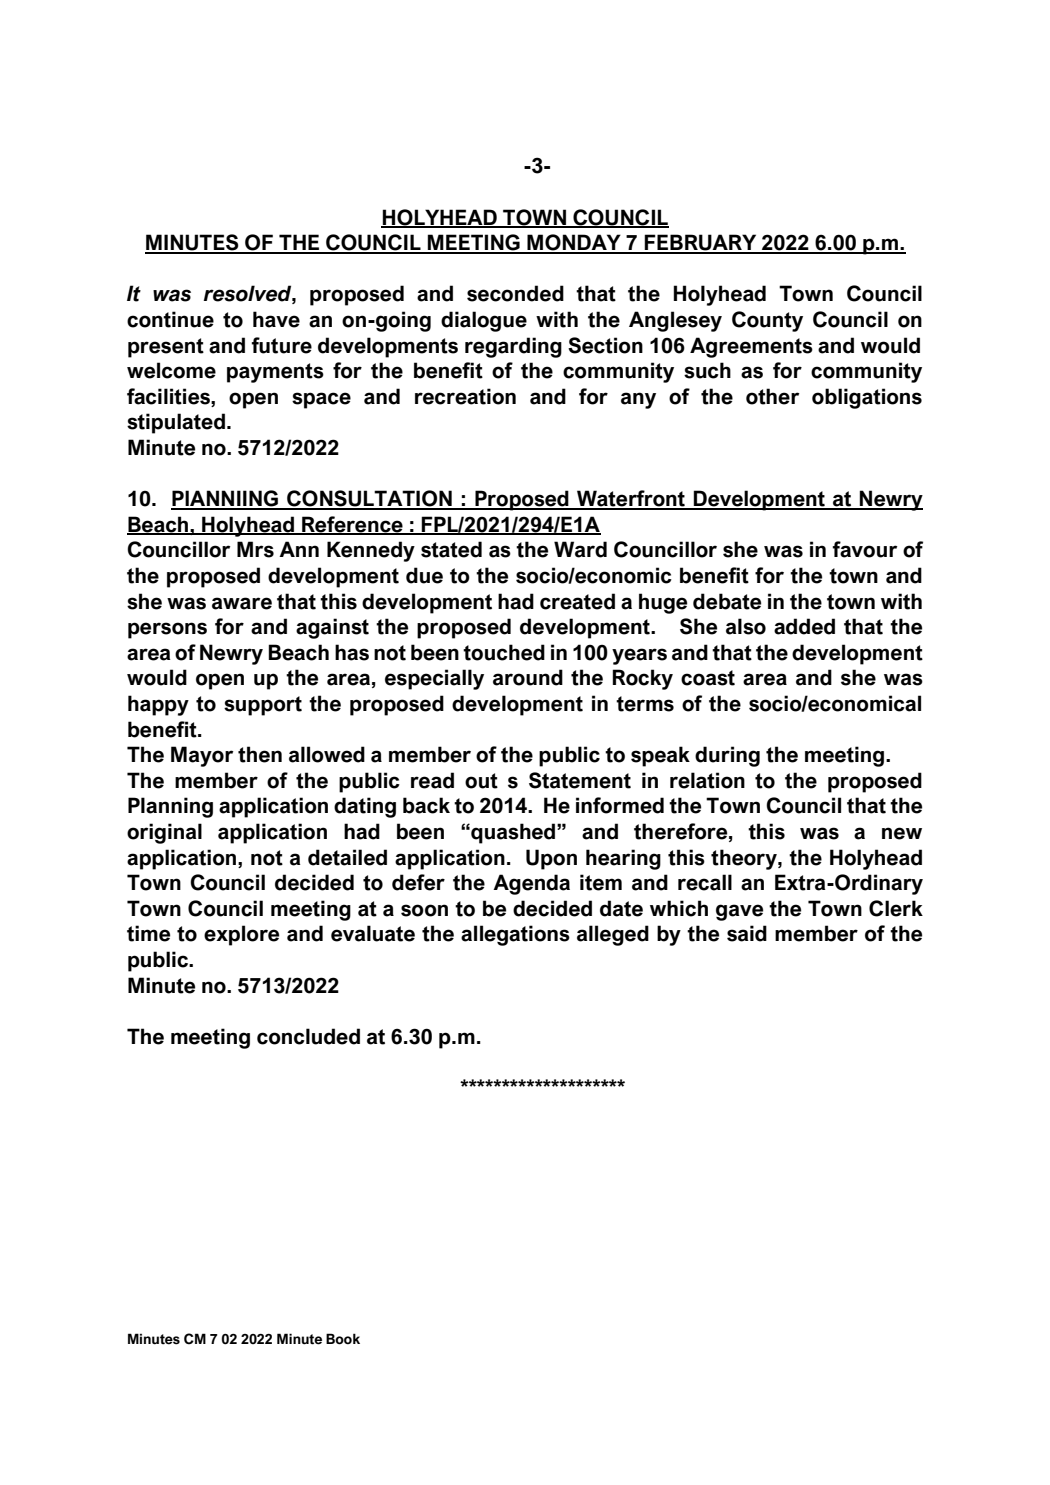  What do you see at coordinates (308, 1036) in the document?
I see `concluded` at bounding box center [308, 1036].
